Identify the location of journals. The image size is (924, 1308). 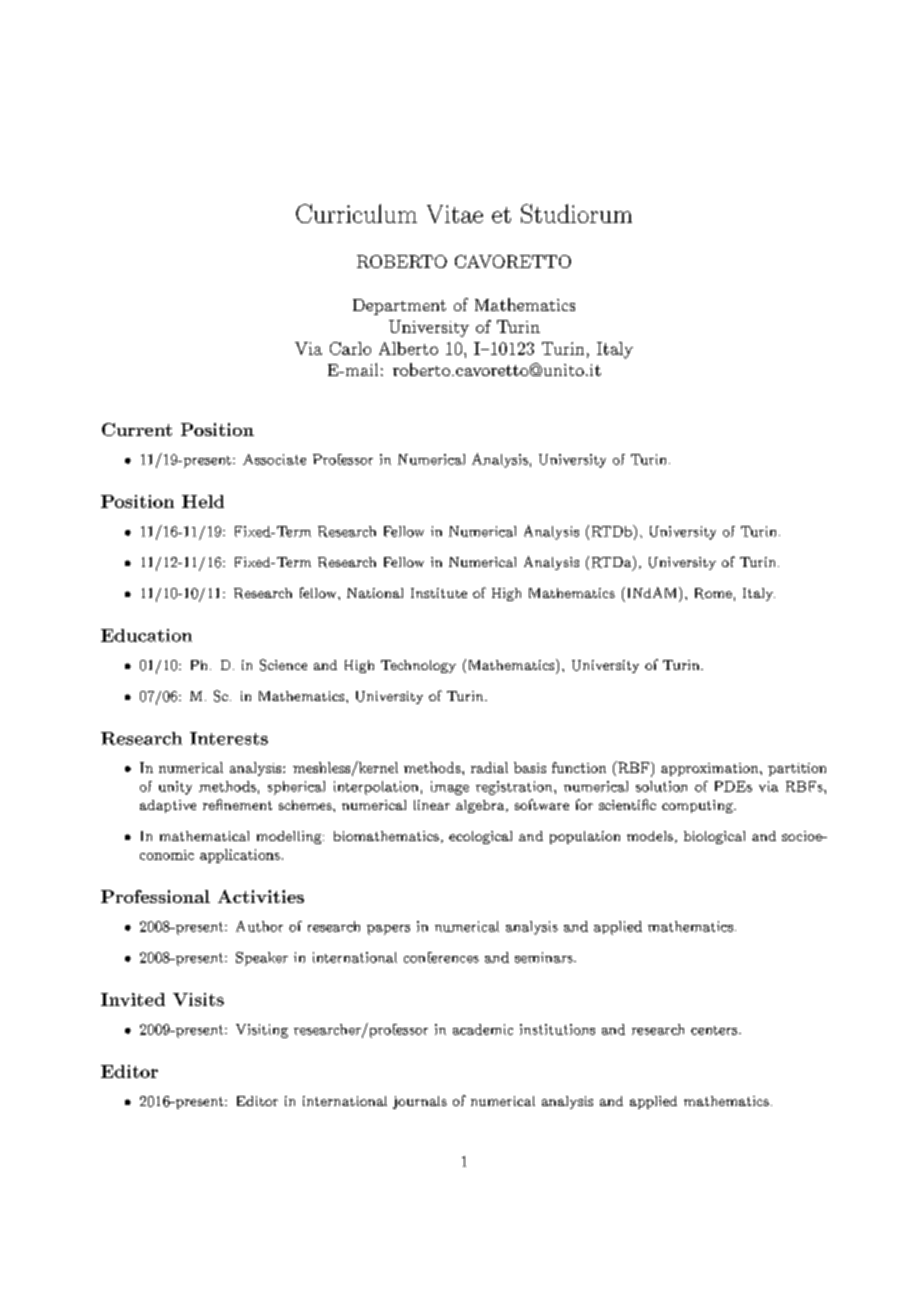
(420, 1102).
